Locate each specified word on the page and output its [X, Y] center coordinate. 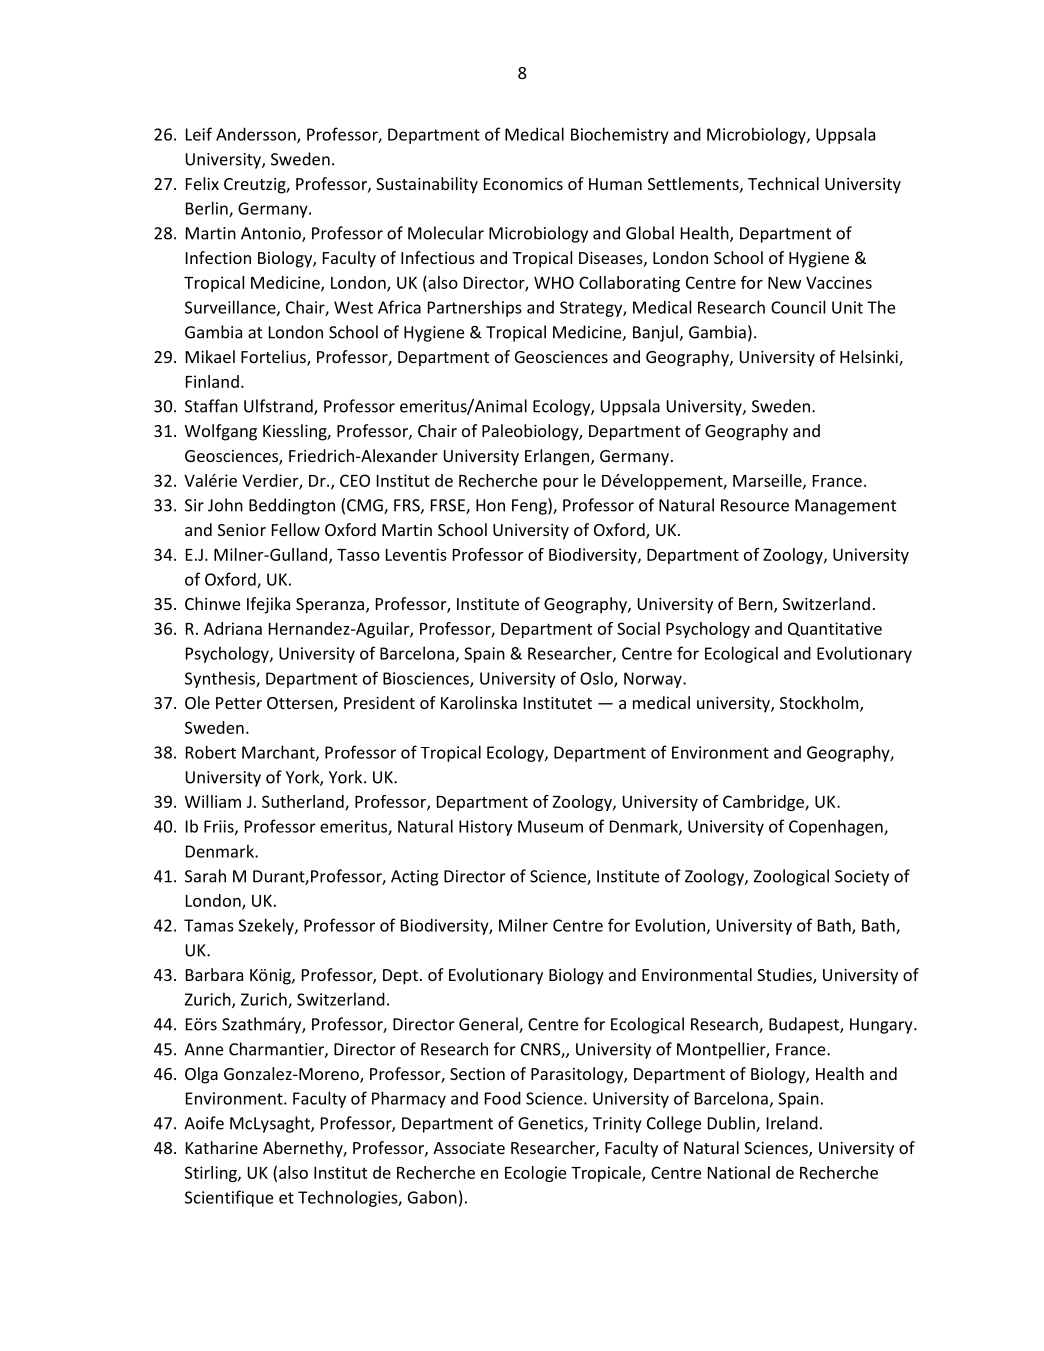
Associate [469, 1148]
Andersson [257, 135]
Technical [783, 183]
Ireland [792, 1123]
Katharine [222, 1147]
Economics [523, 184]
